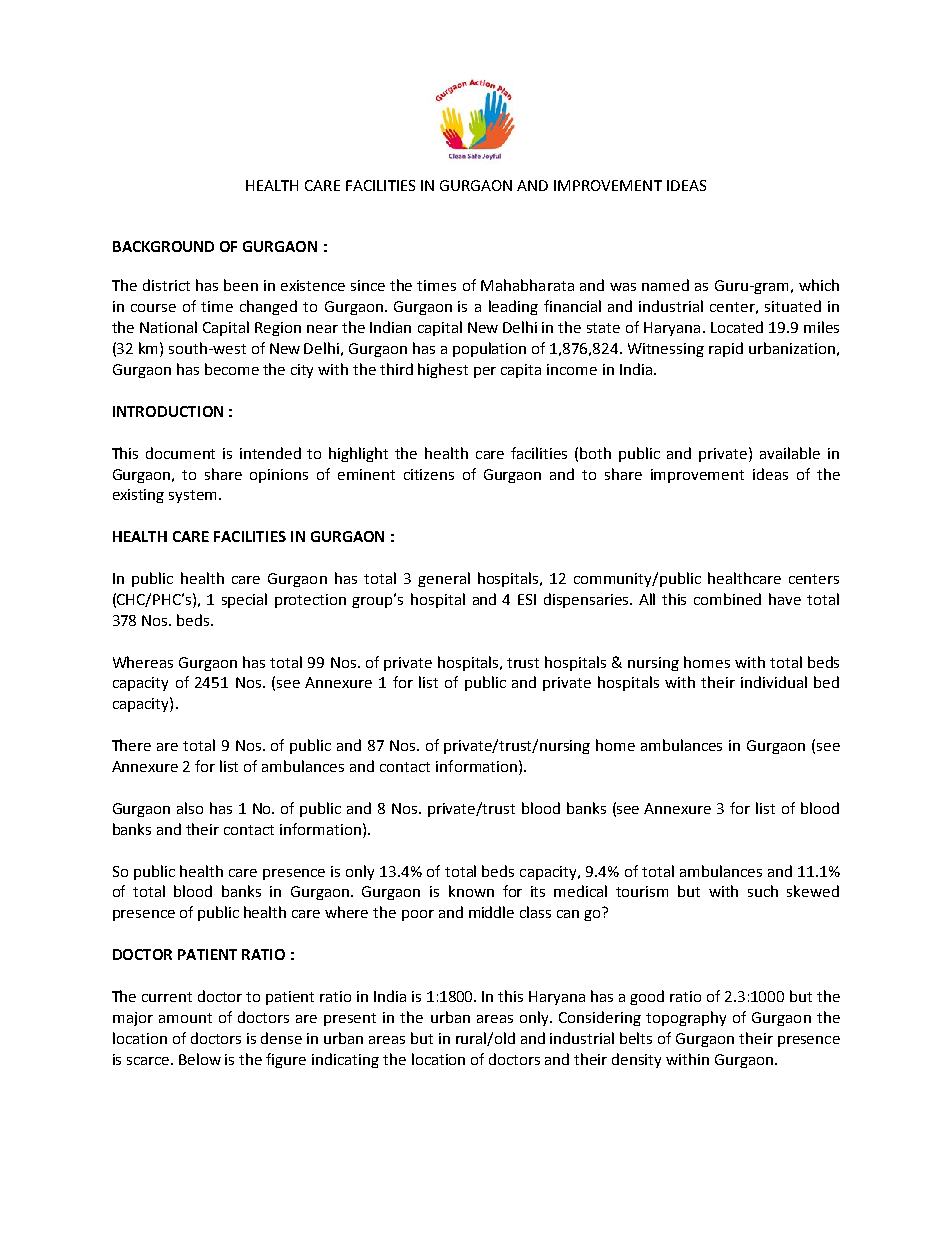 The width and height of the screenshot is (952, 1233). Describe the element at coordinates (471, 891) in the screenshot. I see `known` at that location.
